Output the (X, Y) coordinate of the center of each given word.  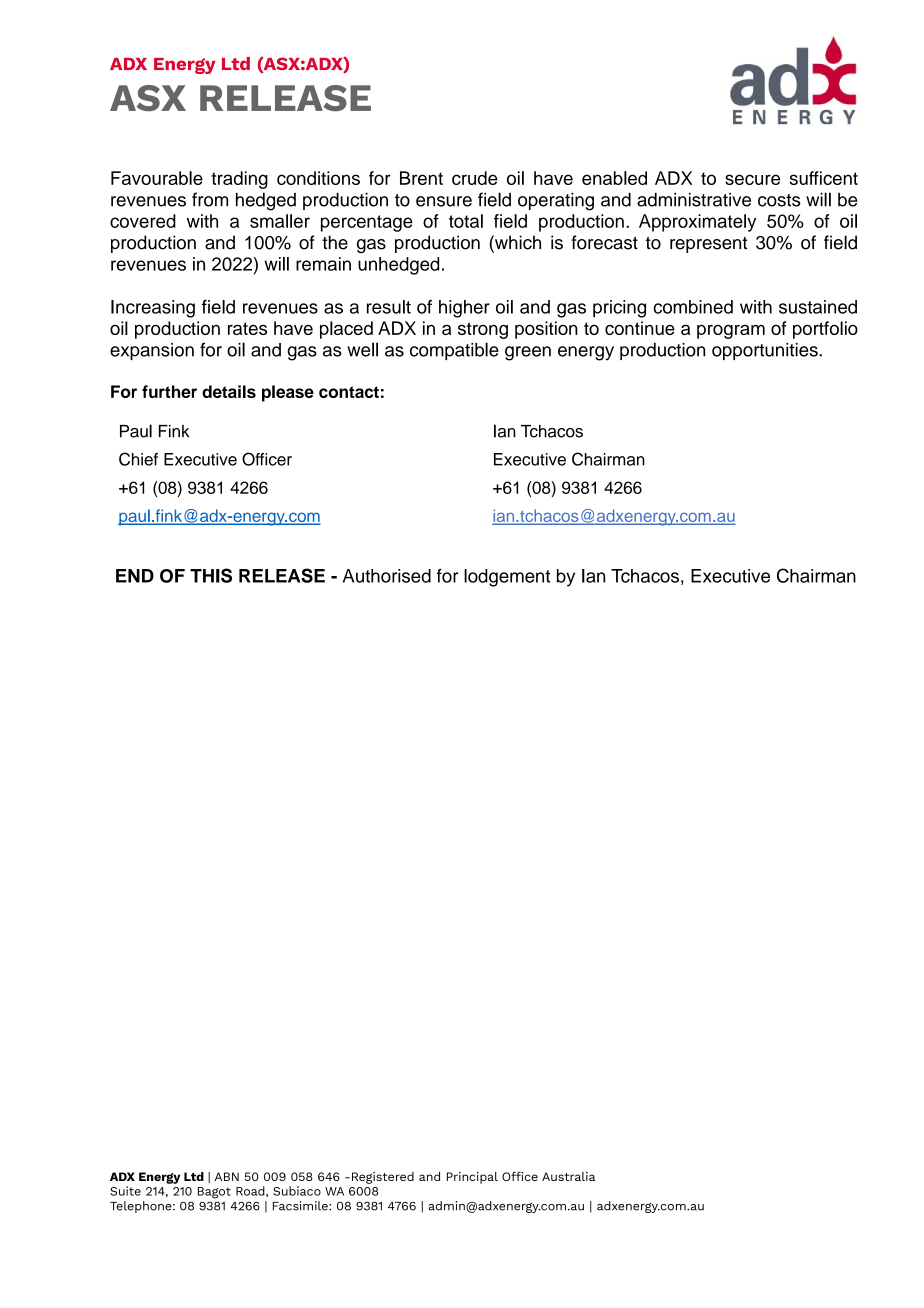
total (466, 221)
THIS (211, 575)
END (135, 576)
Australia (568, 1176)
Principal (472, 1178)
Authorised (387, 576)
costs (779, 200)
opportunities (766, 351)
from (210, 199)
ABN (227, 1176)
